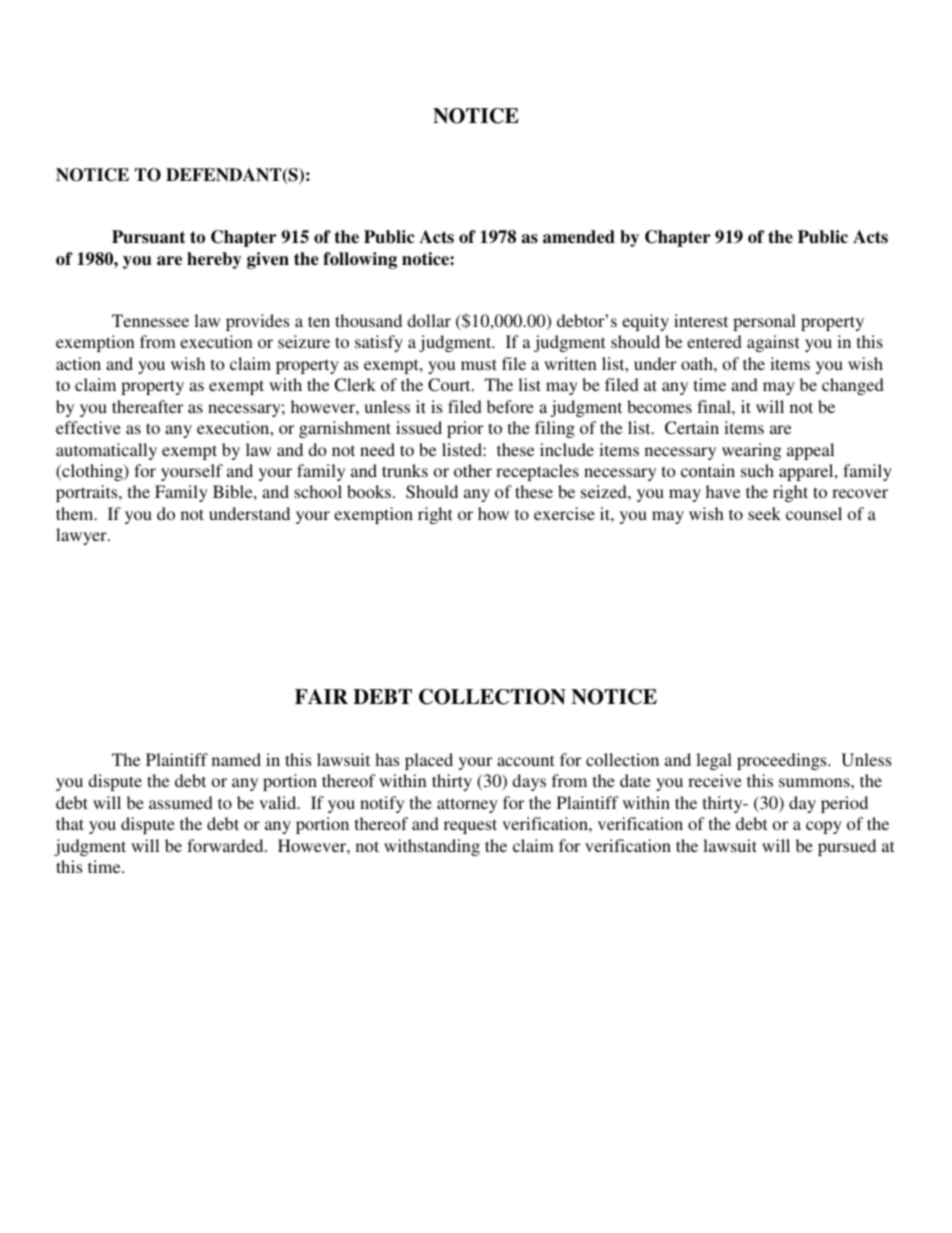 The image size is (952, 1233). What do you see at coordinates (764, 322) in the screenshot?
I see `personal` at bounding box center [764, 322].
